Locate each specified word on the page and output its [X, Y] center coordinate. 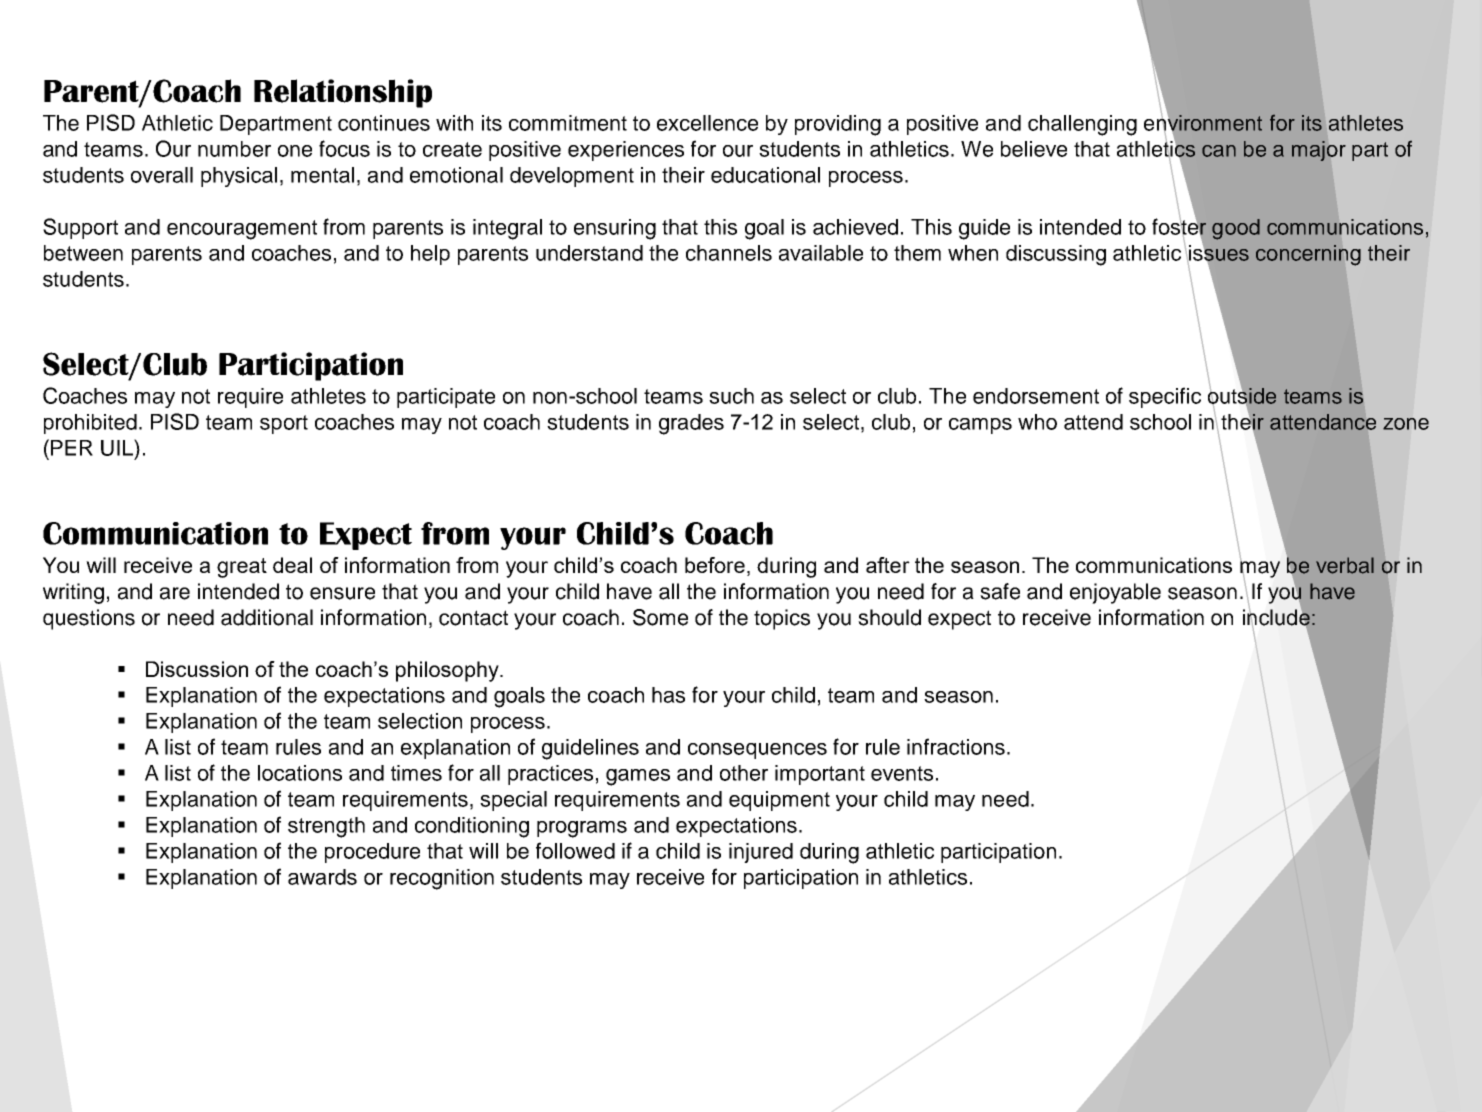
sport [284, 424]
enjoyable [1115, 593]
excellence [707, 123]
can [1219, 151]
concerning [1308, 255]
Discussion [197, 669]
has [668, 695]
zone [1406, 424]
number [234, 149]
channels [729, 253]
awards [322, 877]
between [83, 253]
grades [691, 424]
